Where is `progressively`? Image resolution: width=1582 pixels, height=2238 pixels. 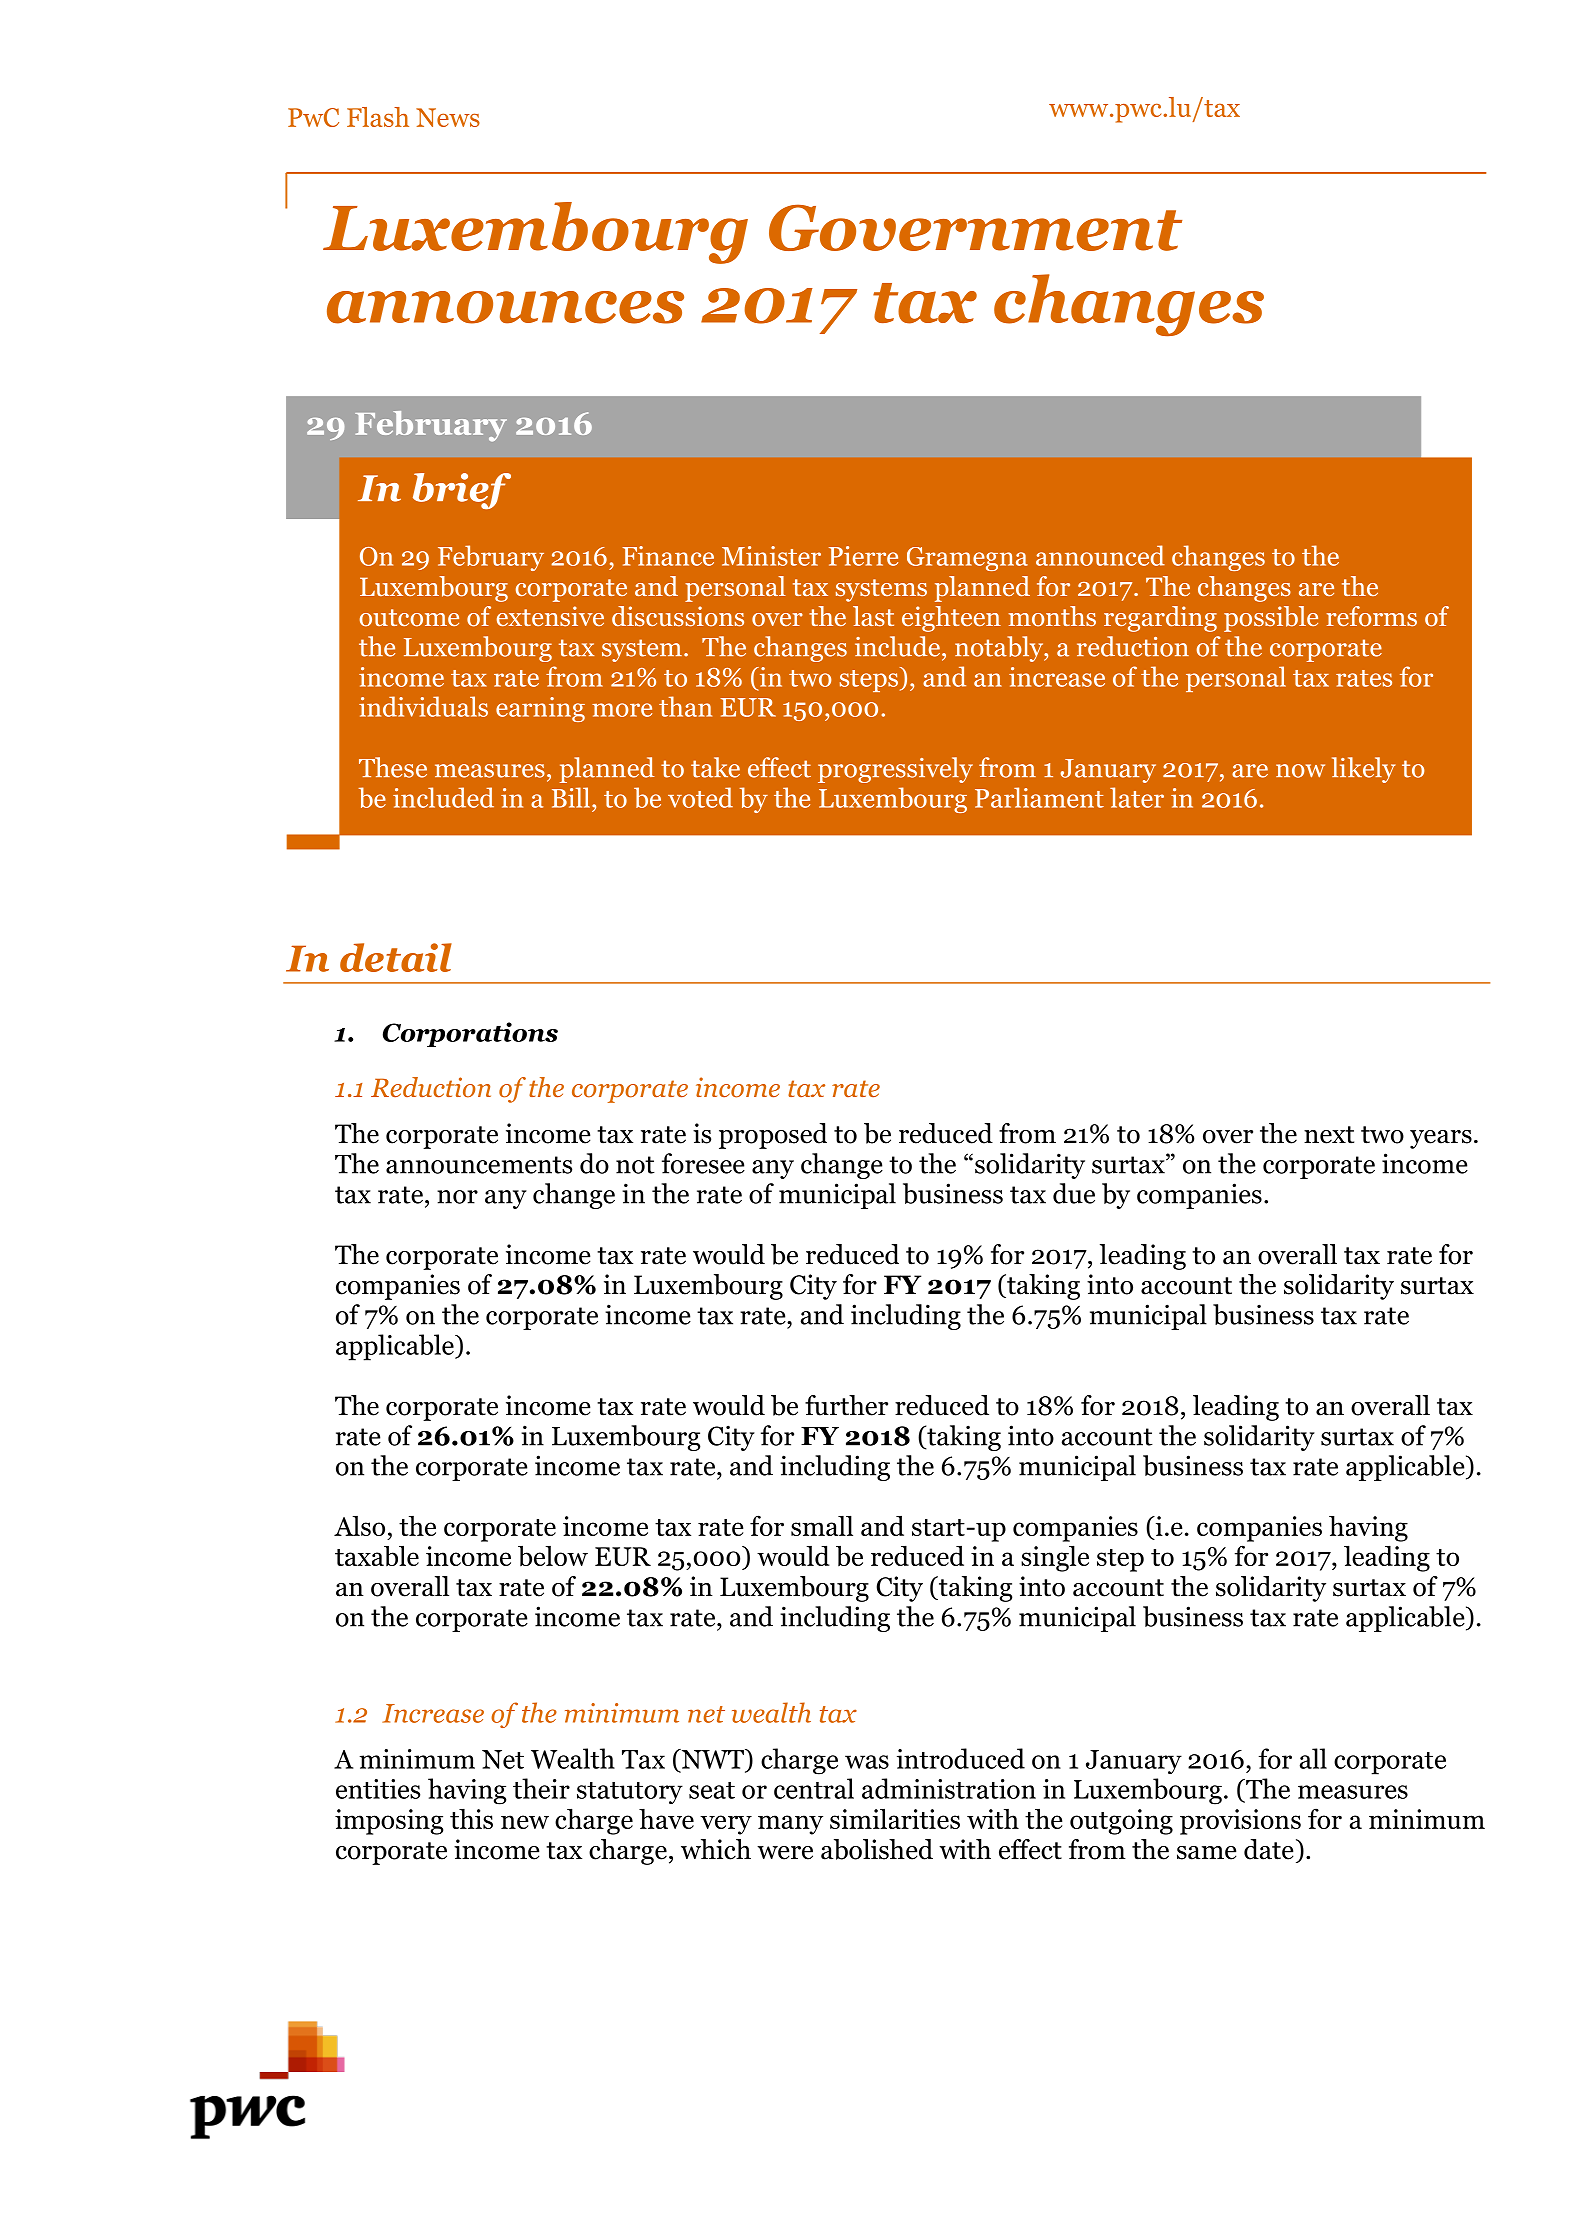
progressively is located at coordinates (895, 770).
